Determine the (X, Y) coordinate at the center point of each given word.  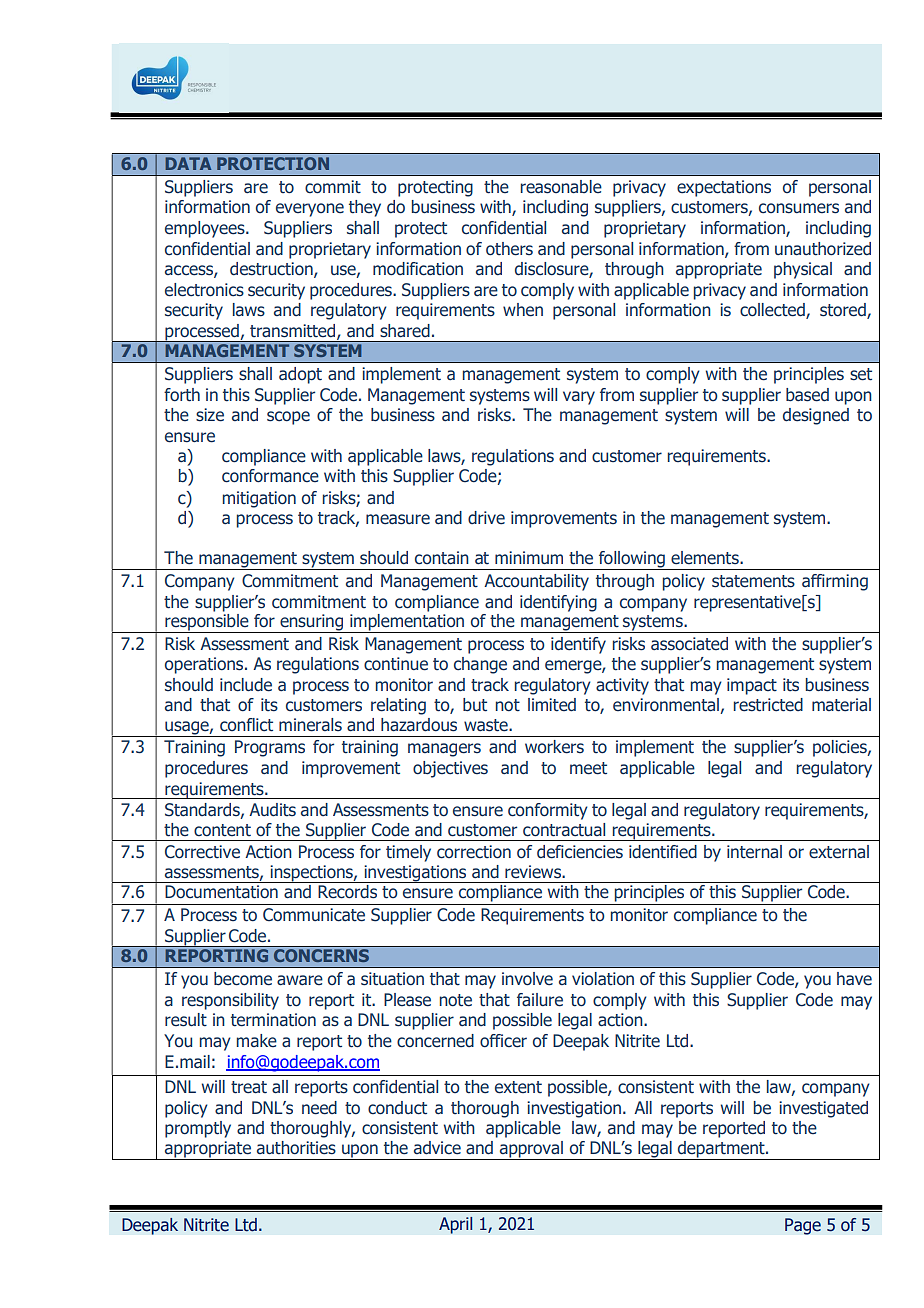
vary (579, 398)
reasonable (561, 187)
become (243, 979)
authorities (296, 1148)
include (246, 685)
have (854, 979)
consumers (799, 208)
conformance (270, 476)
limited (552, 705)
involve (527, 979)
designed (816, 416)
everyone (310, 210)
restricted (768, 705)
